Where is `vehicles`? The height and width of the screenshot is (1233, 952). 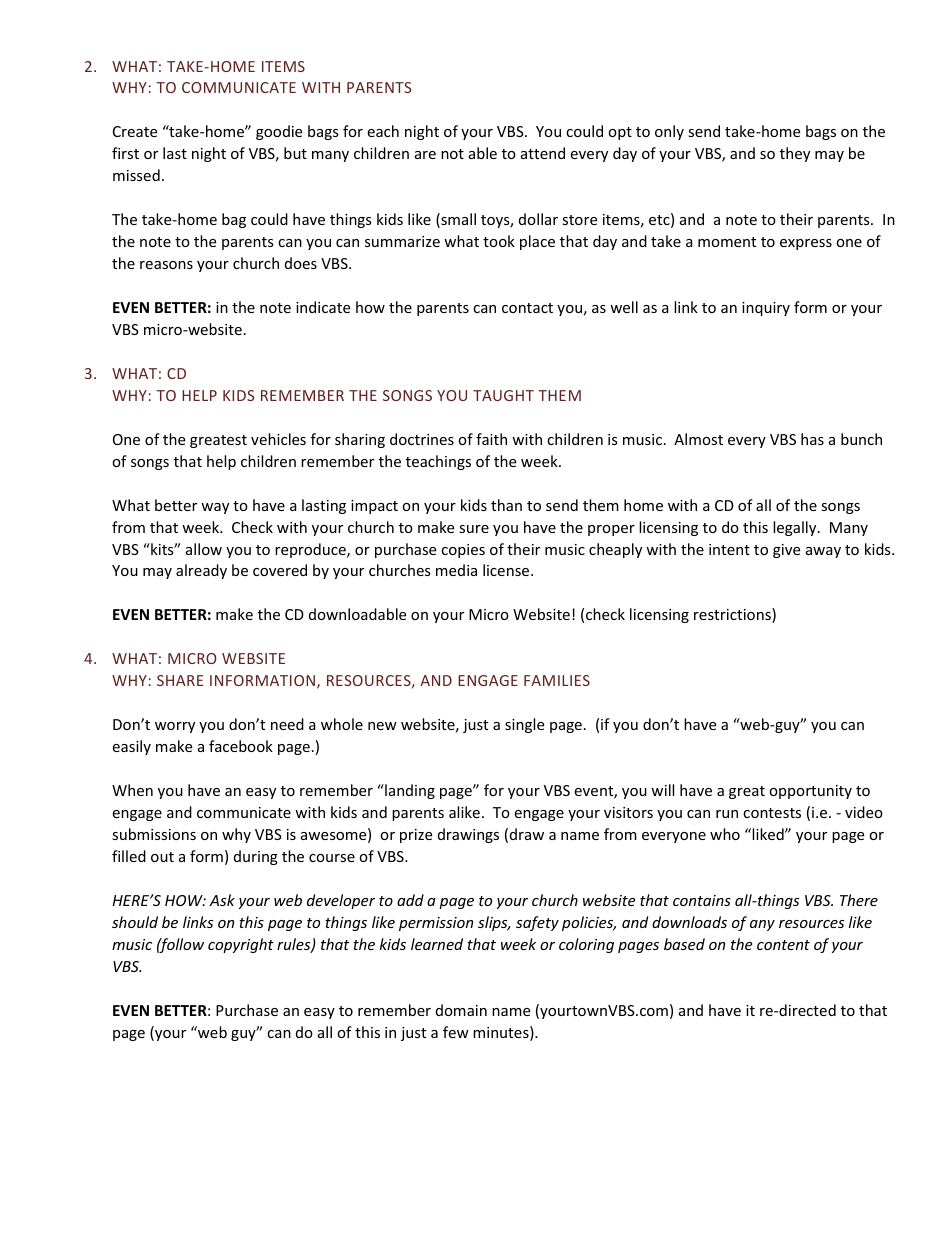 vehicles is located at coordinates (278, 439).
